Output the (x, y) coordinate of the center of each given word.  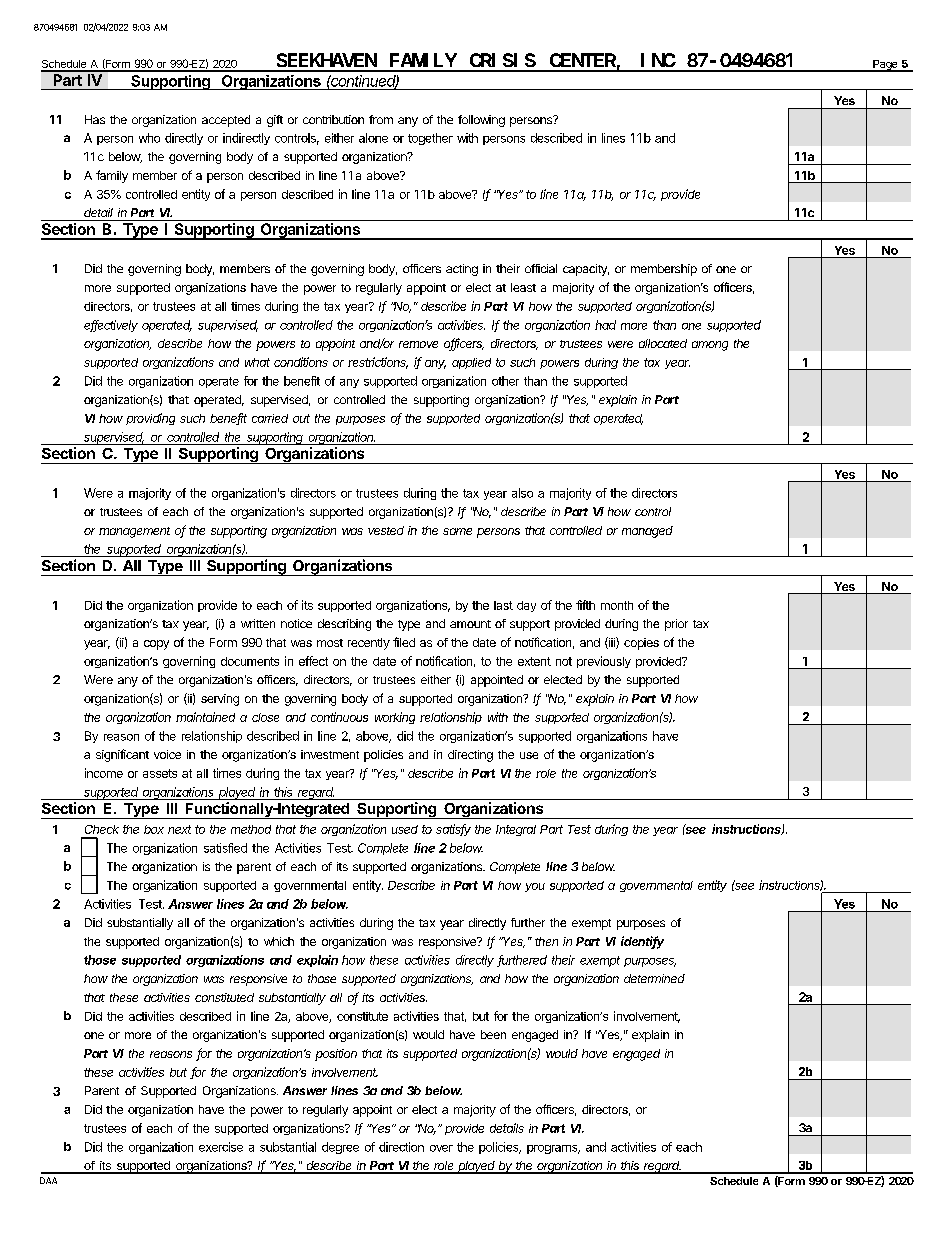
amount (470, 624)
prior (676, 625)
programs (553, 1149)
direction (401, 1147)
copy (156, 645)
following (481, 121)
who (149, 138)
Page (885, 66)
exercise (221, 1147)
